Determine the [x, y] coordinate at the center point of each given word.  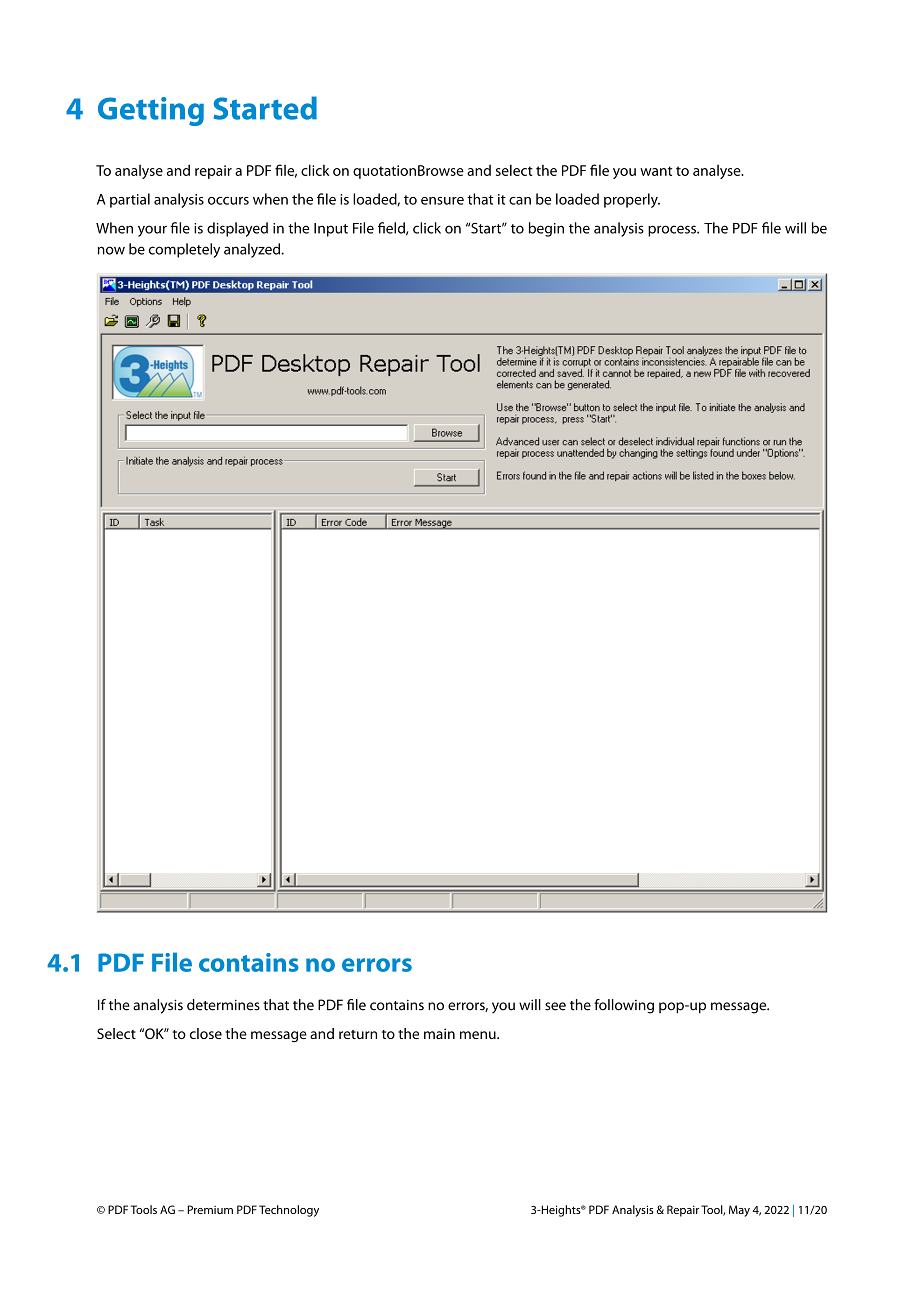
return [358, 1034]
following [624, 1006]
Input [331, 230]
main [439, 1033]
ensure [442, 201]
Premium [210, 1209]
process [673, 231]
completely [184, 250]
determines [223, 1005]
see [555, 1006]
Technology [289, 1211]
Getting [151, 111]
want [656, 171]
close [206, 1033]
